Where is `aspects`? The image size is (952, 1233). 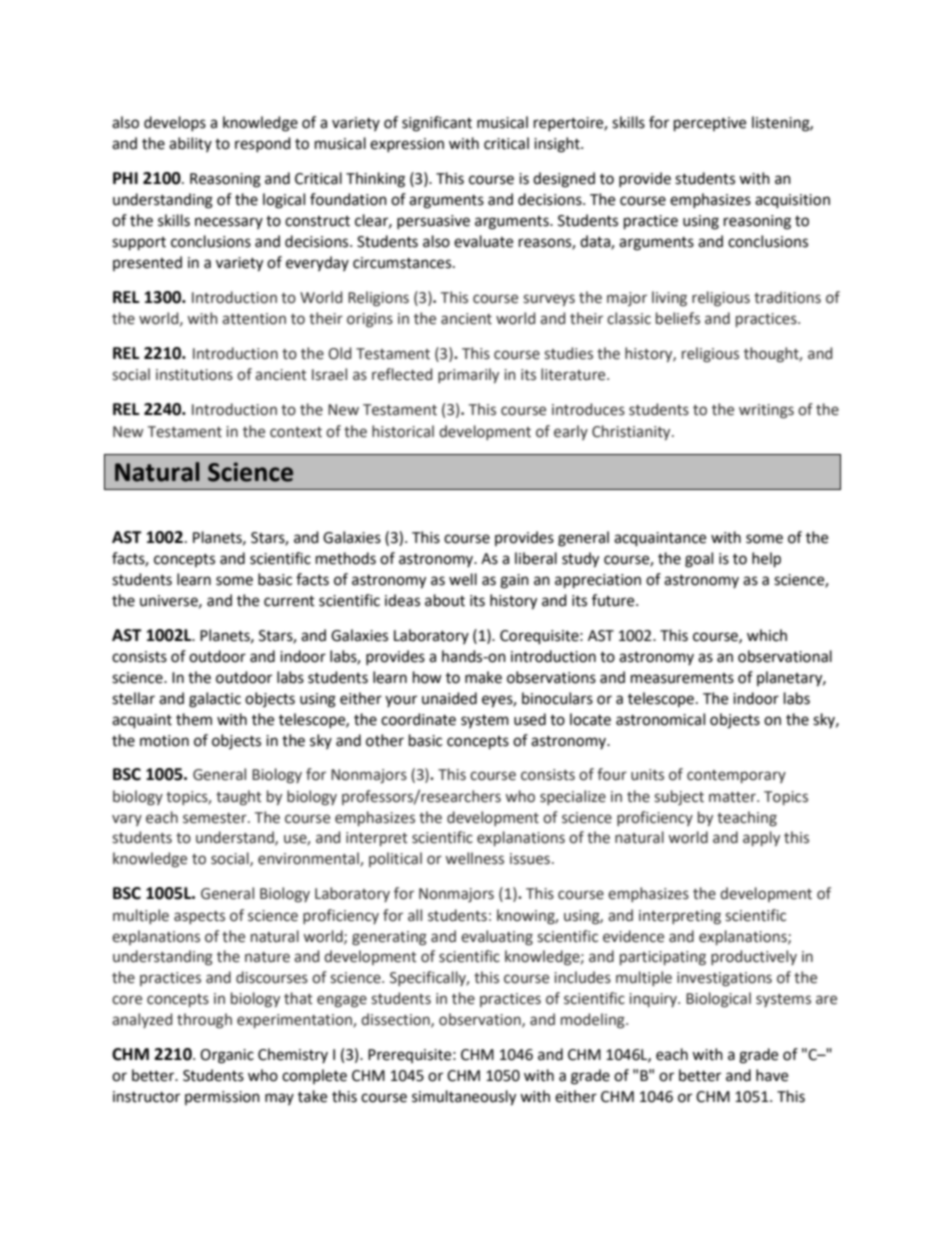 aspects is located at coordinates (199, 917).
